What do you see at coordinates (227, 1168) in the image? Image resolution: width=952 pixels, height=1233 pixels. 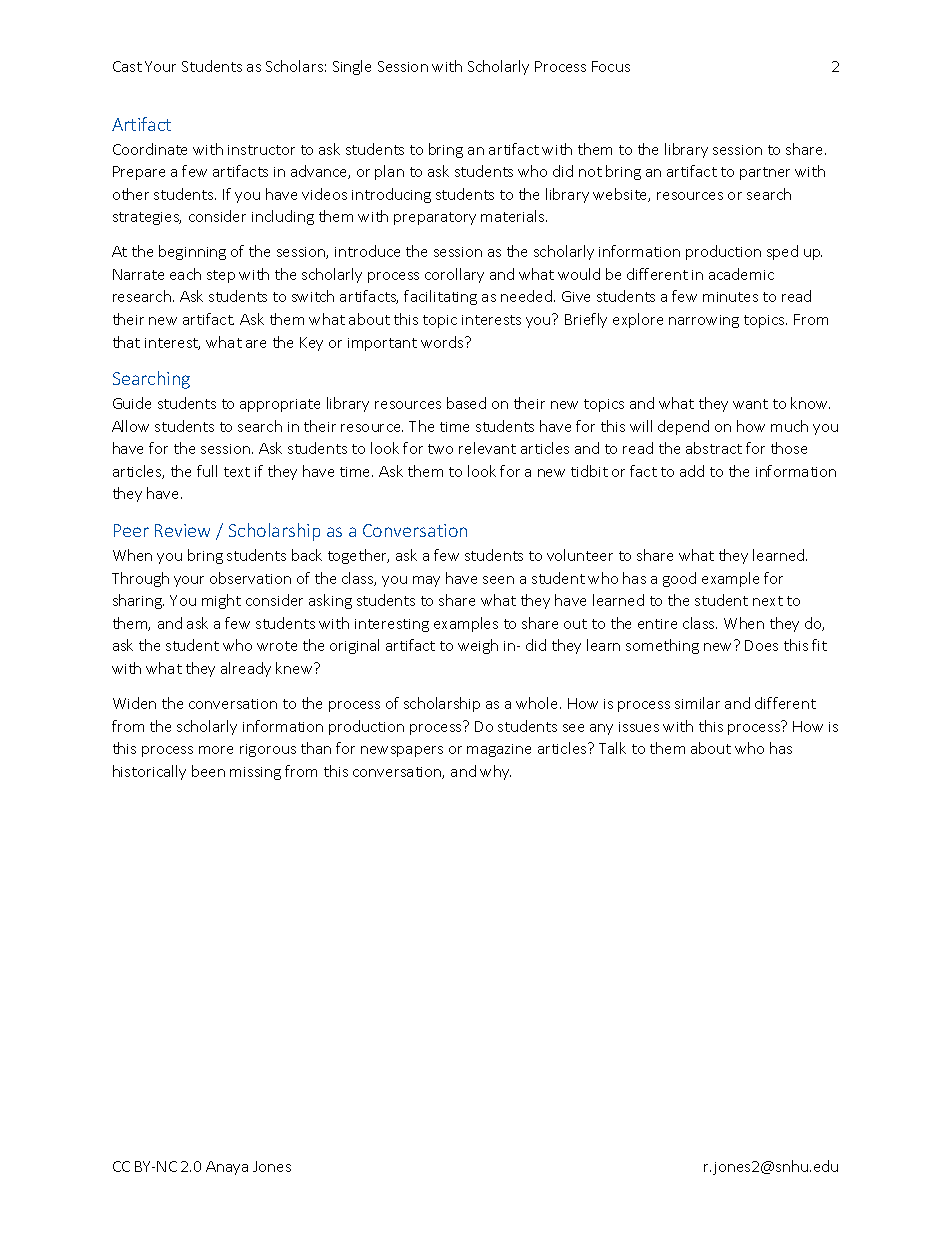 I see `Anaya` at bounding box center [227, 1168].
